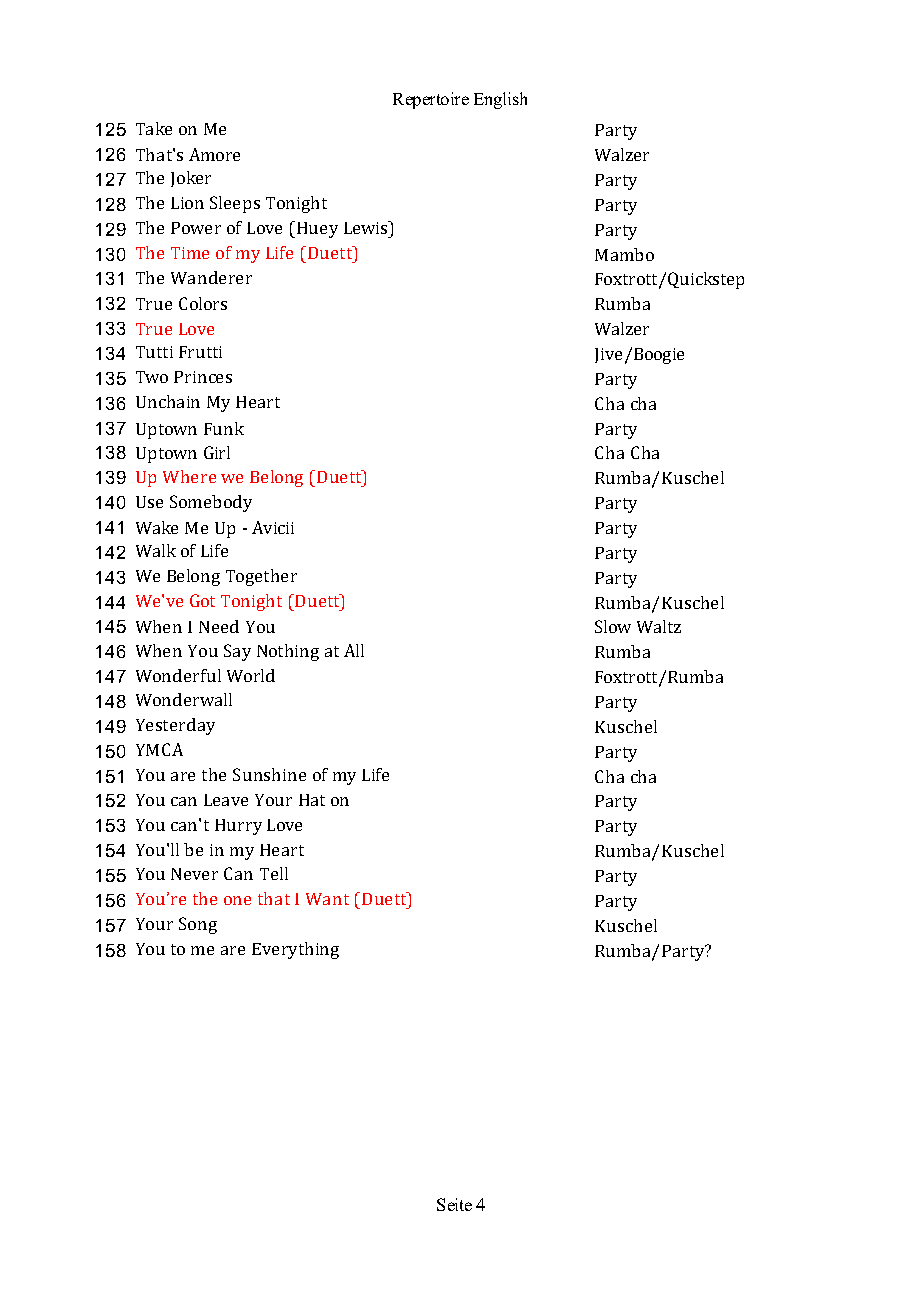 Image resolution: width=924 pixels, height=1308 pixels. I want to click on Need, so click(219, 626).
